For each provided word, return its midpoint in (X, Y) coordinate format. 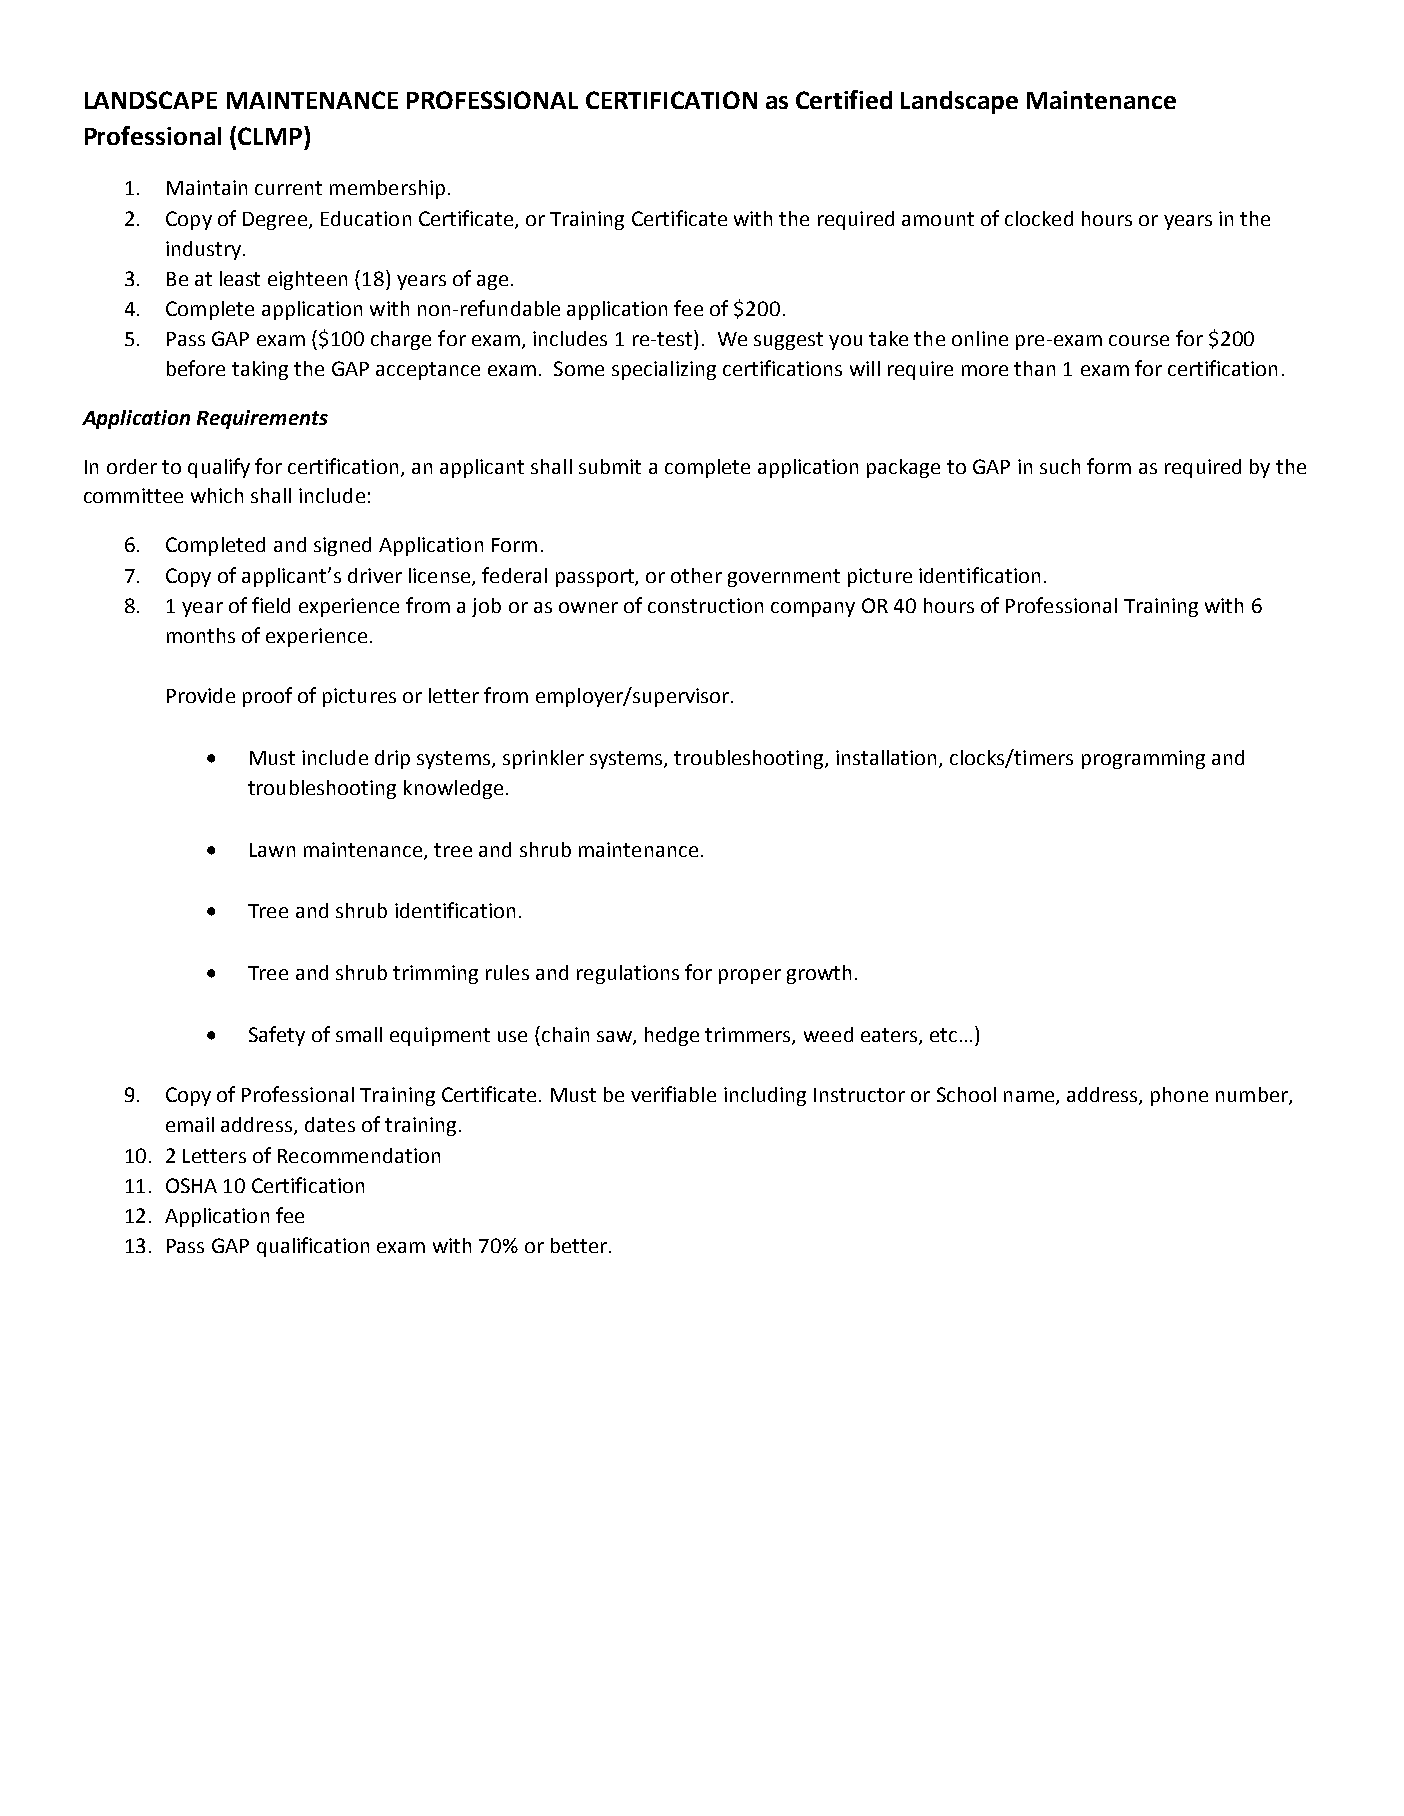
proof (267, 697)
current (288, 188)
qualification (313, 1247)
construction (705, 605)
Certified (844, 99)
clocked (1039, 218)
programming (1143, 759)
